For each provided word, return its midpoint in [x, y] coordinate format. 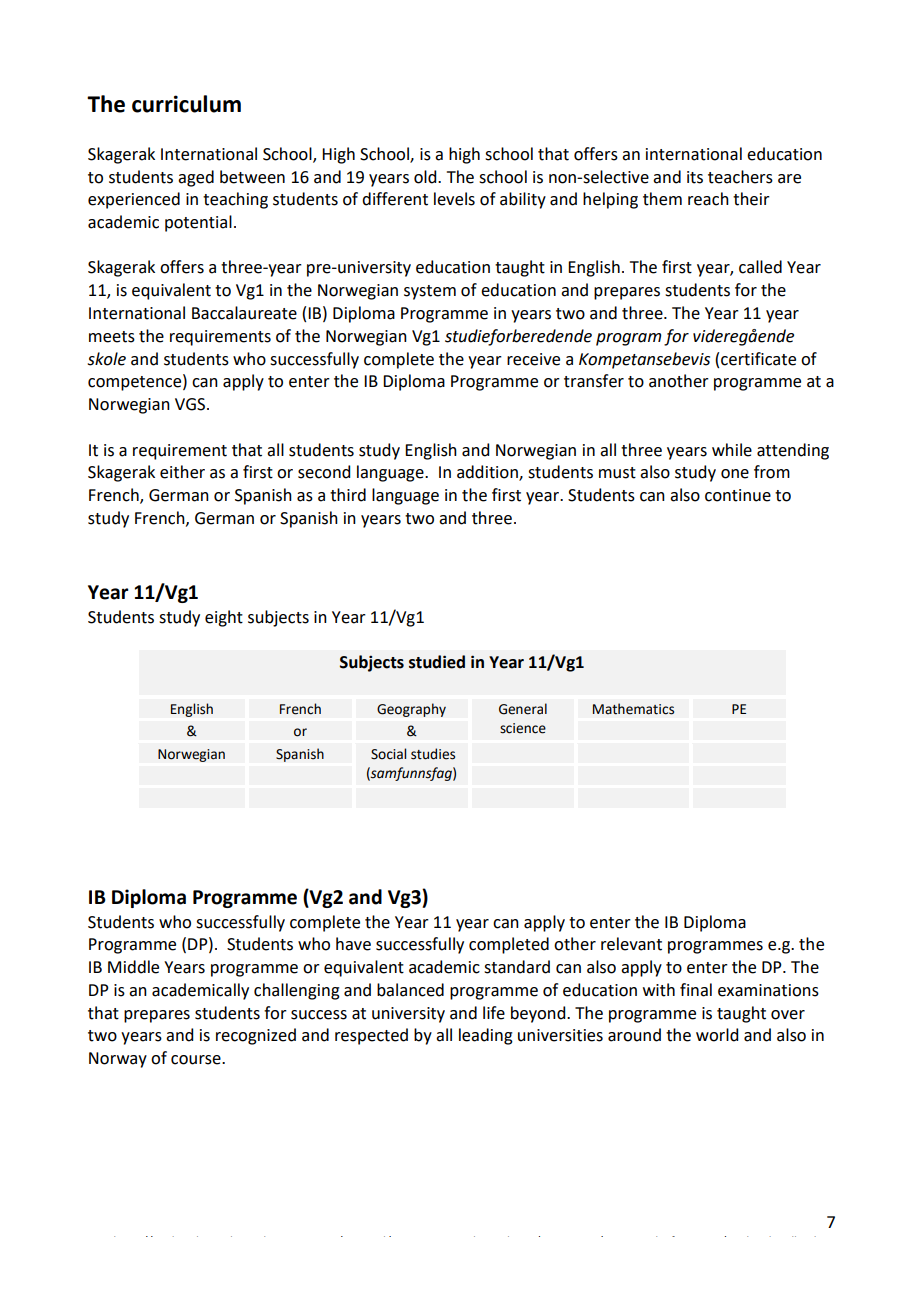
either [182, 472]
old [426, 177]
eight [224, 618]
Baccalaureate [244, 313]
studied [437, 662]
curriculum [186, 104]
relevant [631, 944]
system [430, 292]
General [523, 709]
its [695, 177]
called [760, 267]
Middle [133, 967]
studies [433, 754]
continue [738, 495]
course [197, 1060]
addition [488, 473]
